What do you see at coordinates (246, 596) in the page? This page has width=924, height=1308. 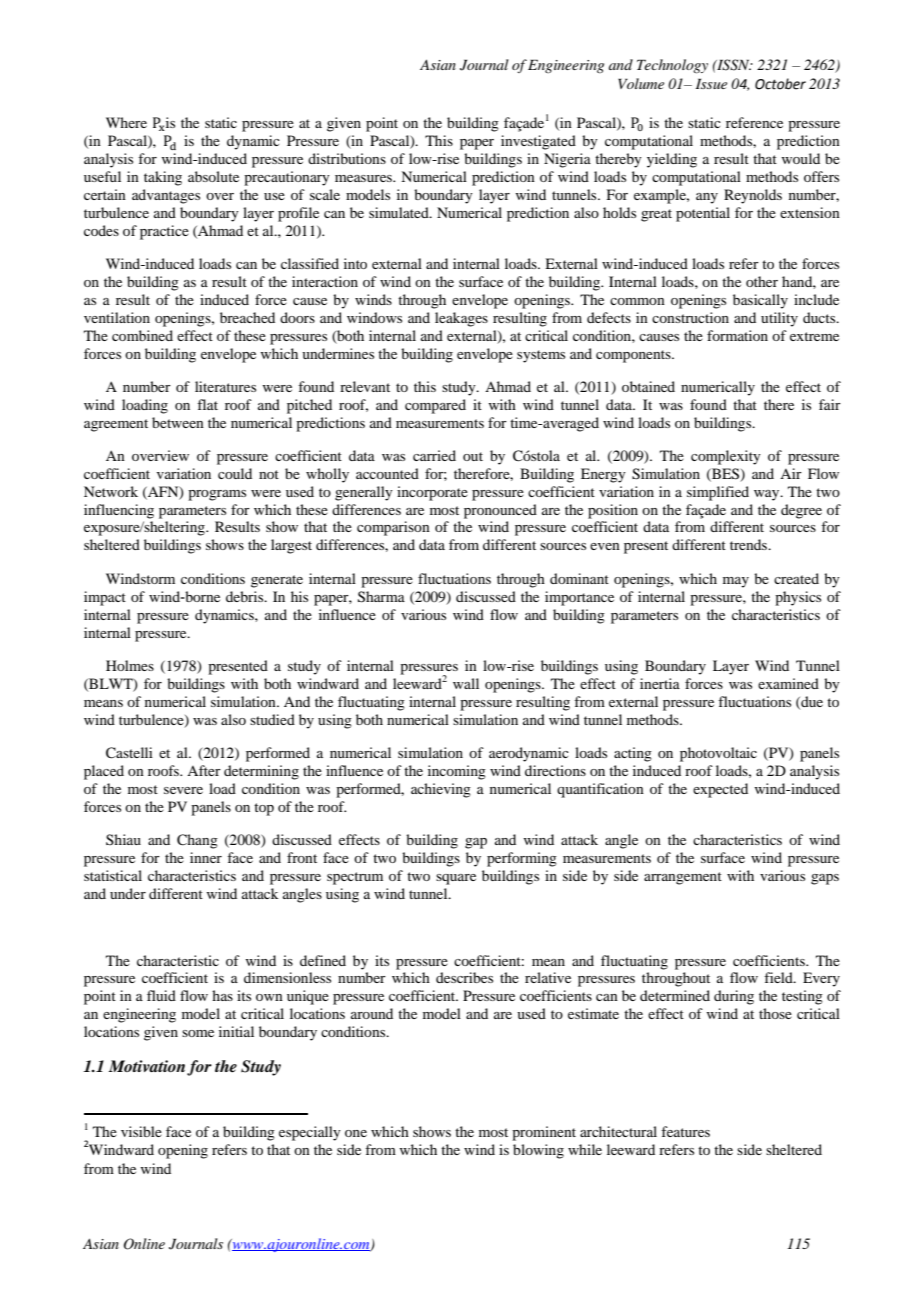 I see `debris` at bounding box center [246, 596].
